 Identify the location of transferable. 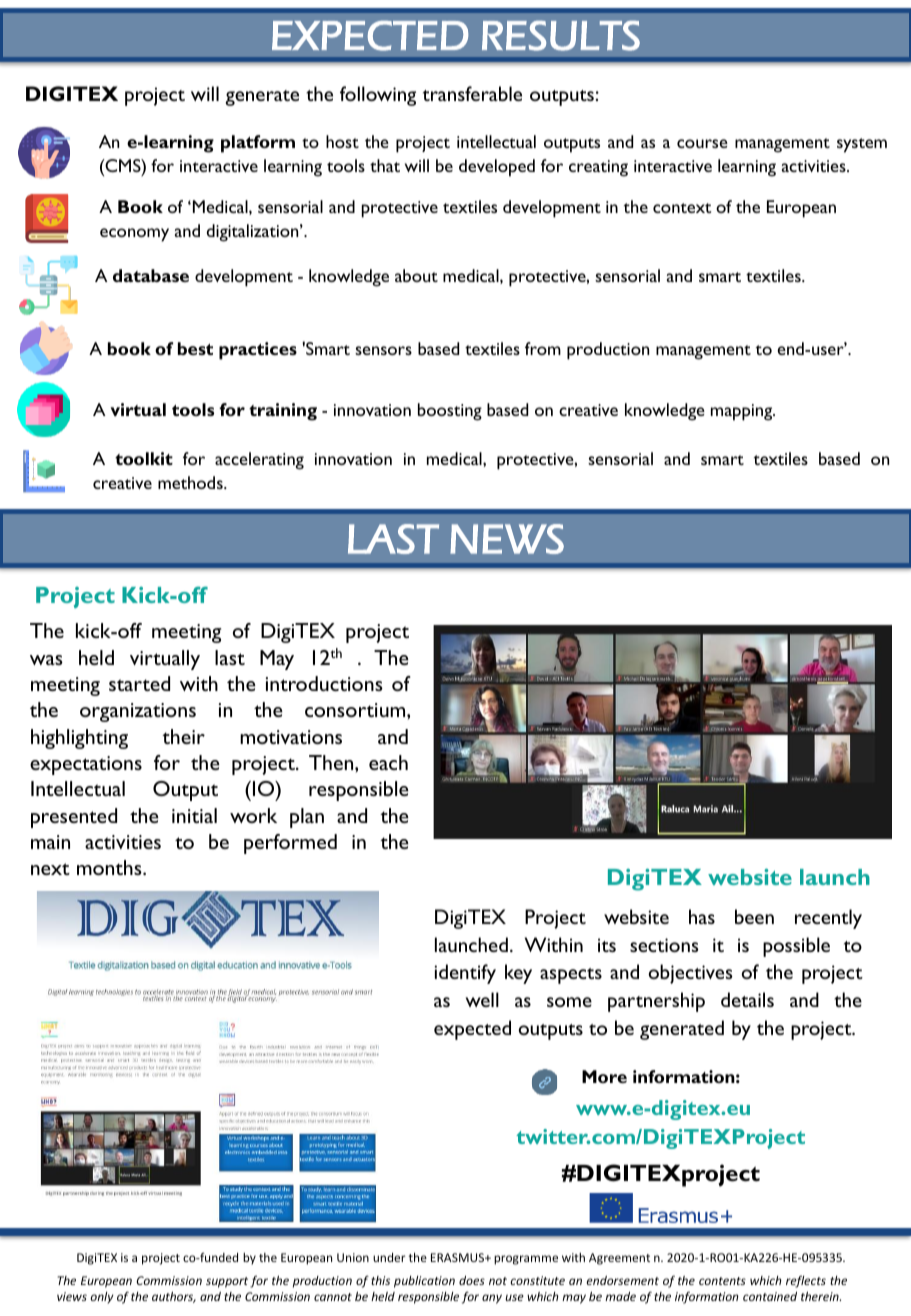
(472, 93).
